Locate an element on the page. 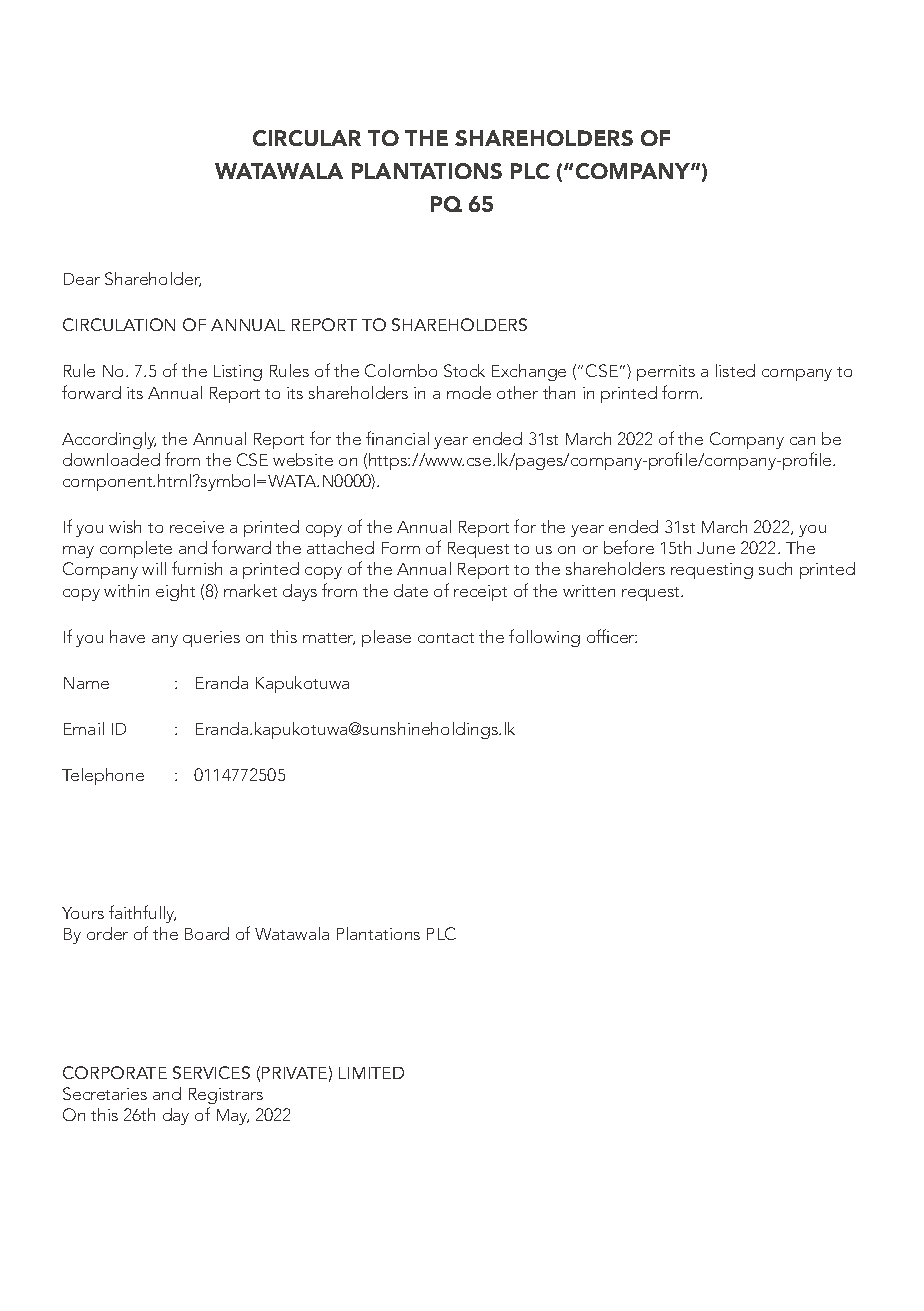  Stock is located at coordinates (464, 370).
